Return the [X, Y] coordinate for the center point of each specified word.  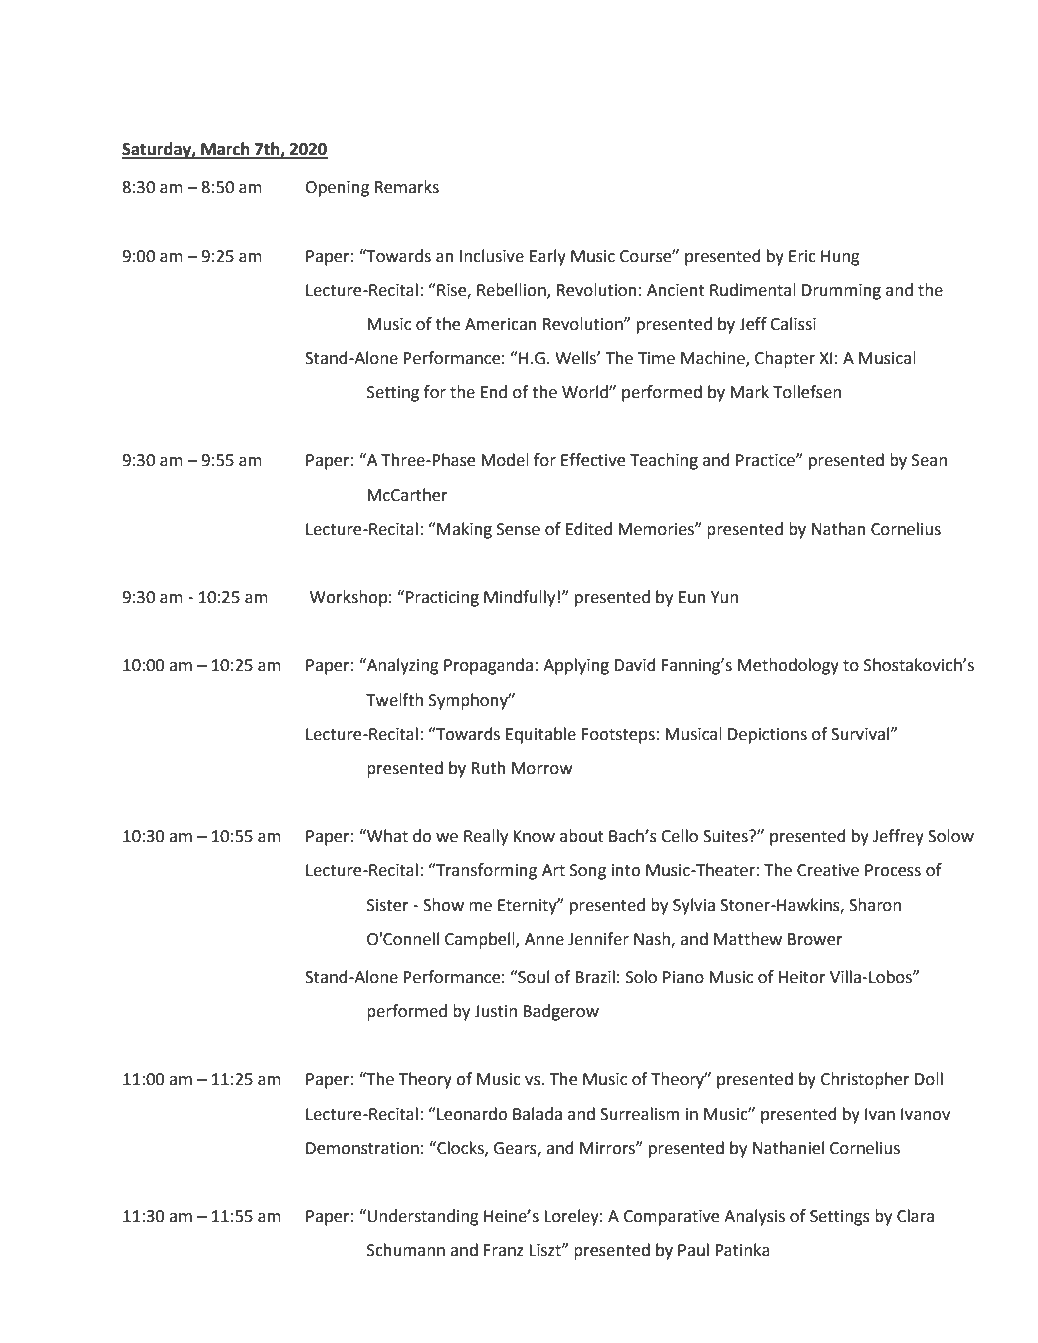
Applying [576, 666]
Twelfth [394, 700]
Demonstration [362, 1148]
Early [548, 257]
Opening [337, 189]
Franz [504, 1250]
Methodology [788, 666]
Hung [840, 258]
